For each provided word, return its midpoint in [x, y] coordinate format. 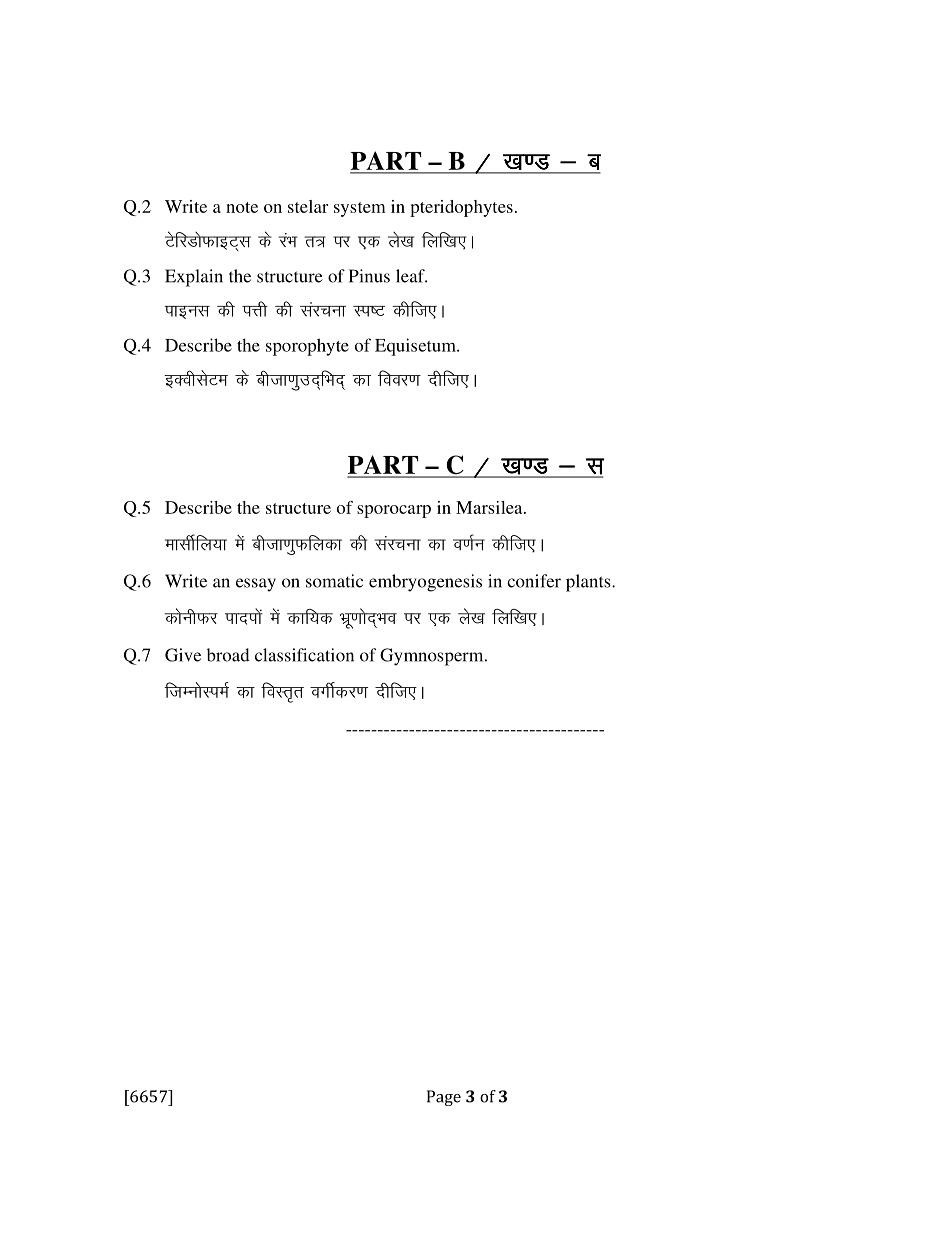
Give [183, 655]
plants [589, 583]
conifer [534, 581]
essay [256, 585]
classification [304, 655]
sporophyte [307, 347]
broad [228, 655]
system [360, 209]
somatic [334, 581]
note [242, 207]
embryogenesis [425, 583]
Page [444, 1098]
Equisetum [416, 347]
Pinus [369, 276]
